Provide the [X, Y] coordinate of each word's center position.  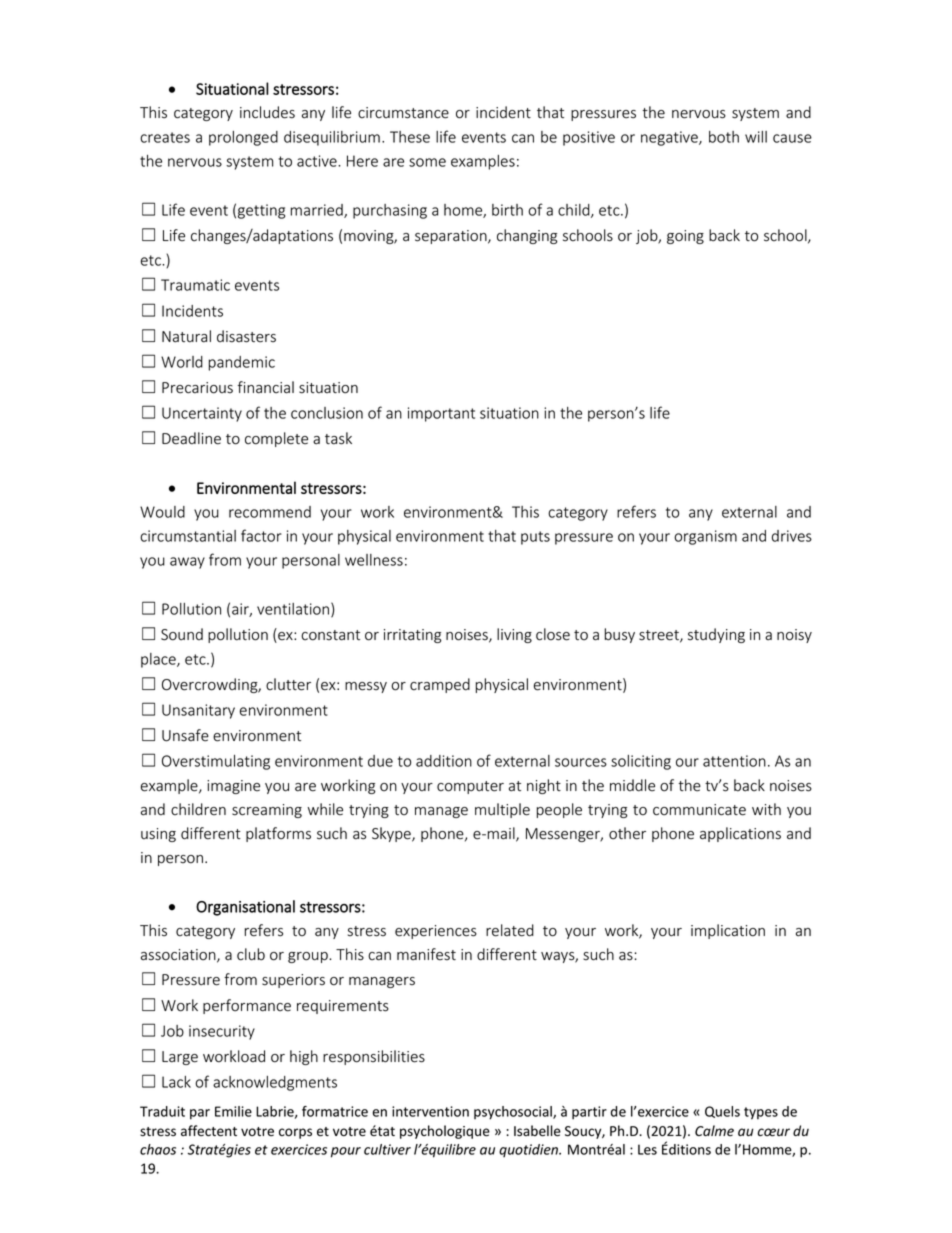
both [724, 137]
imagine [233, 787]
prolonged [243, 138]
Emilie [233, 1111]
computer [470, 787]
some [427, 162]
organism [705, 537]
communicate [699, 810]
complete [276, 439]
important [441, 414]
